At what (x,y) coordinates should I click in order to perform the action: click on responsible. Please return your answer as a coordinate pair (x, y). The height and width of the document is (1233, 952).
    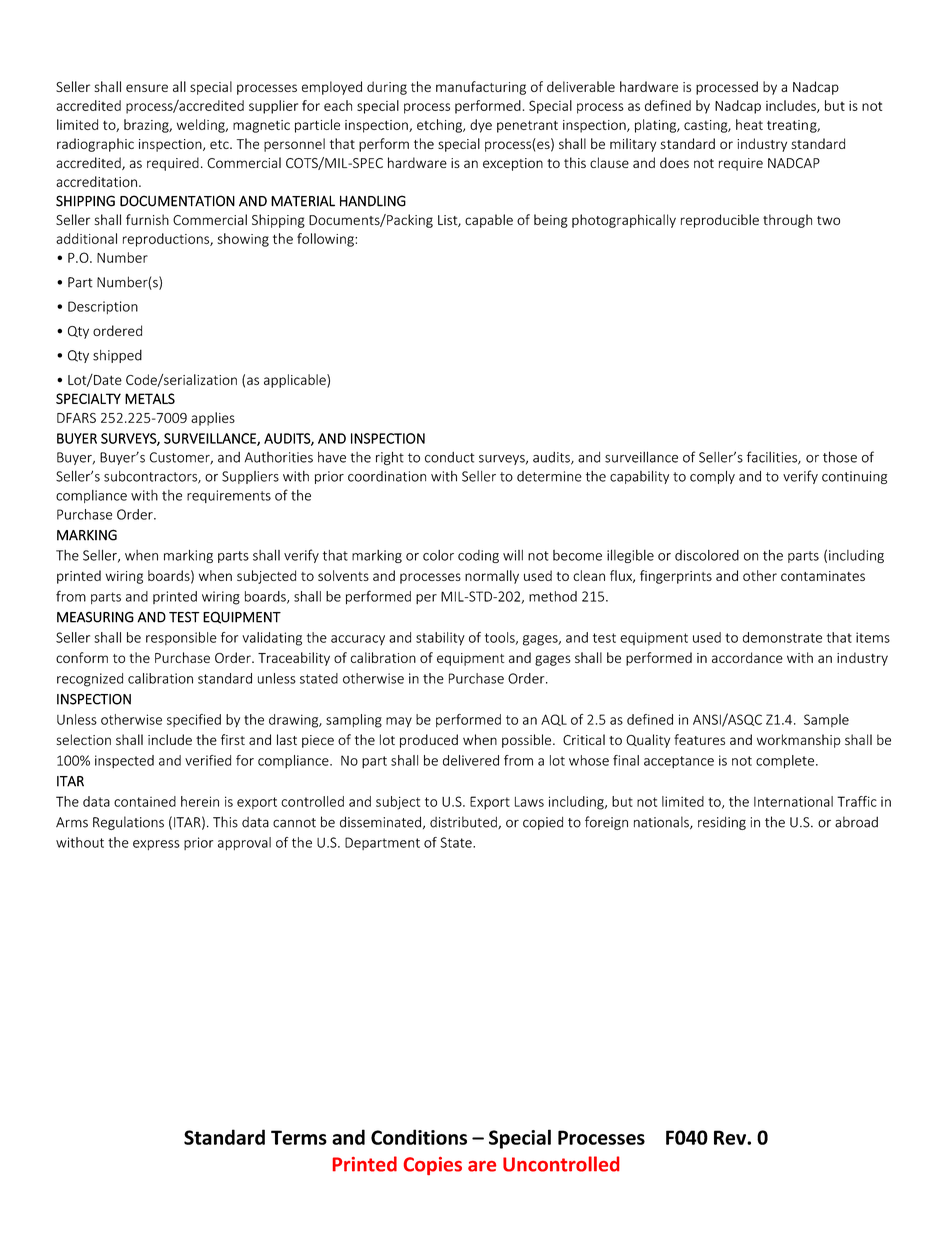
    Looking at the image, I should click on (181, 638).
